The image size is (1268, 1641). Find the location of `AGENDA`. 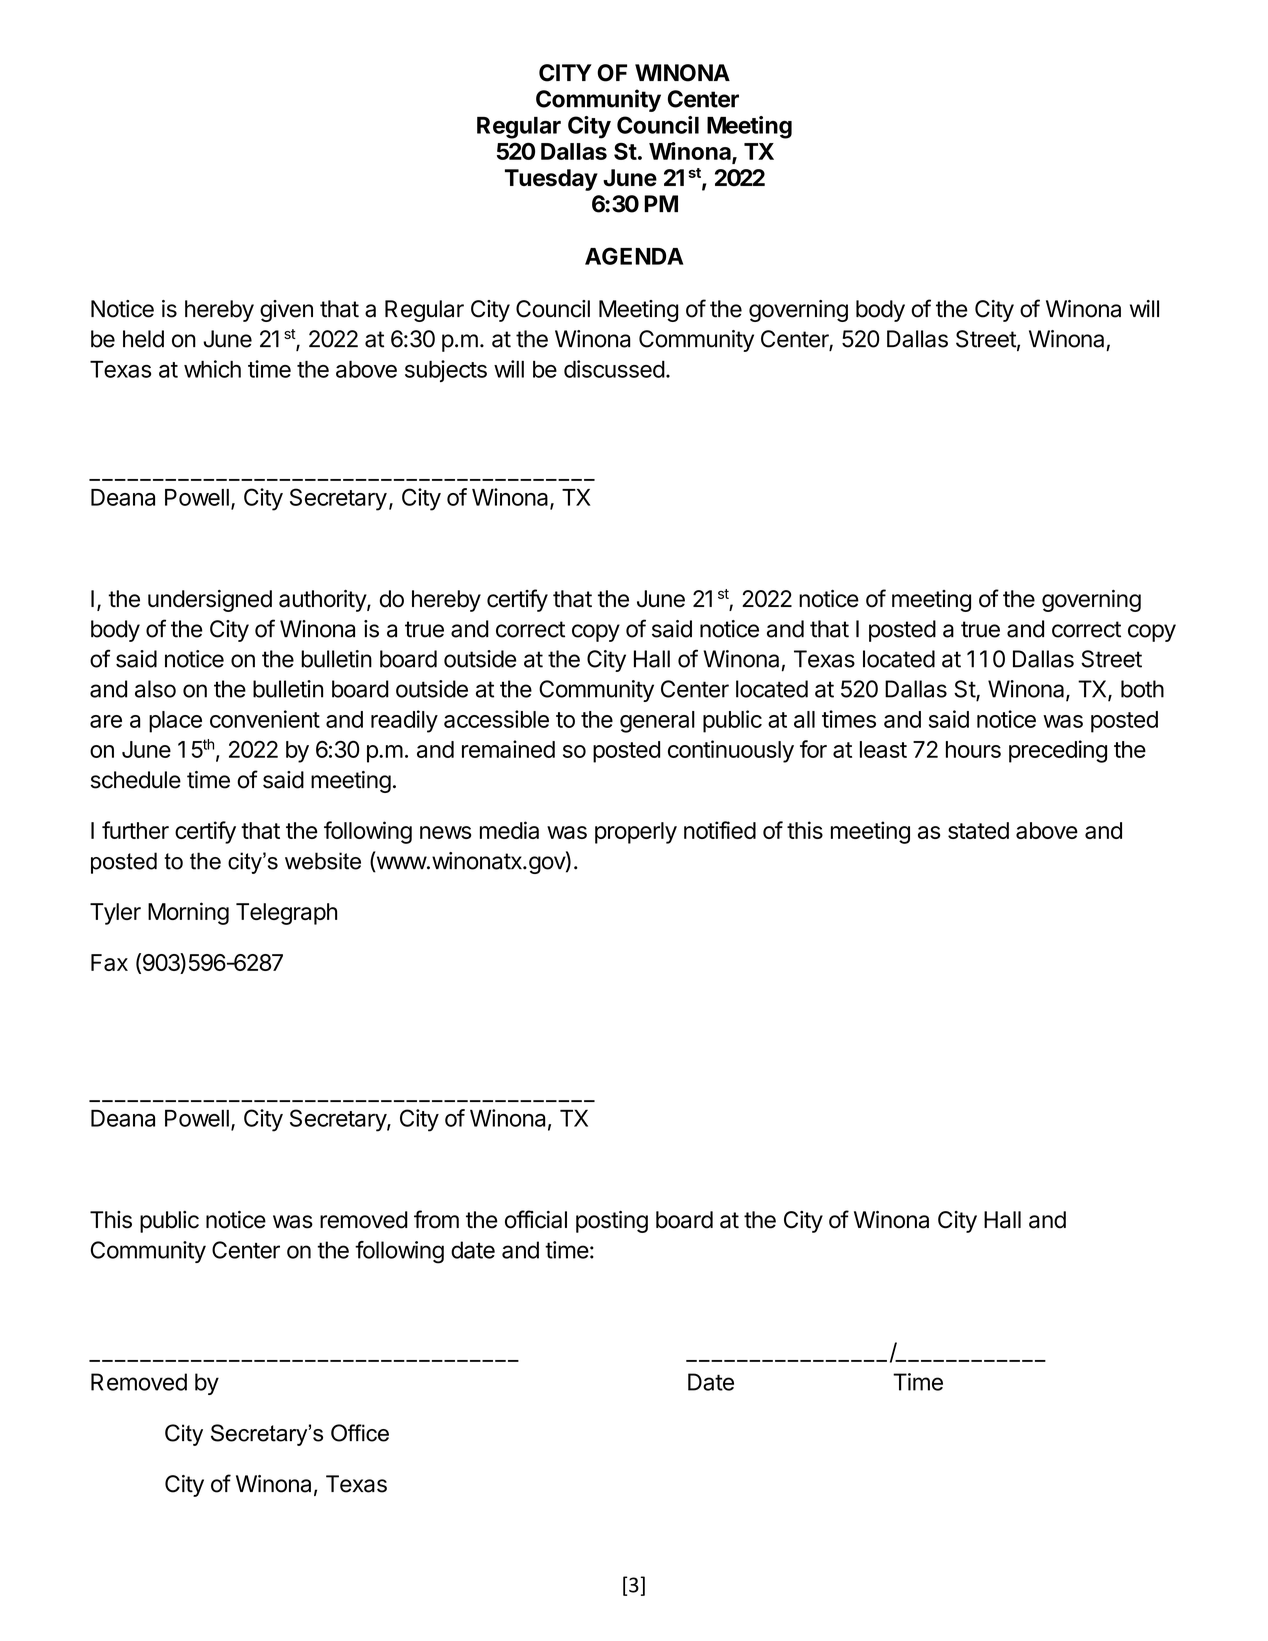

AGENDA is located at coordinates (634, 256).
